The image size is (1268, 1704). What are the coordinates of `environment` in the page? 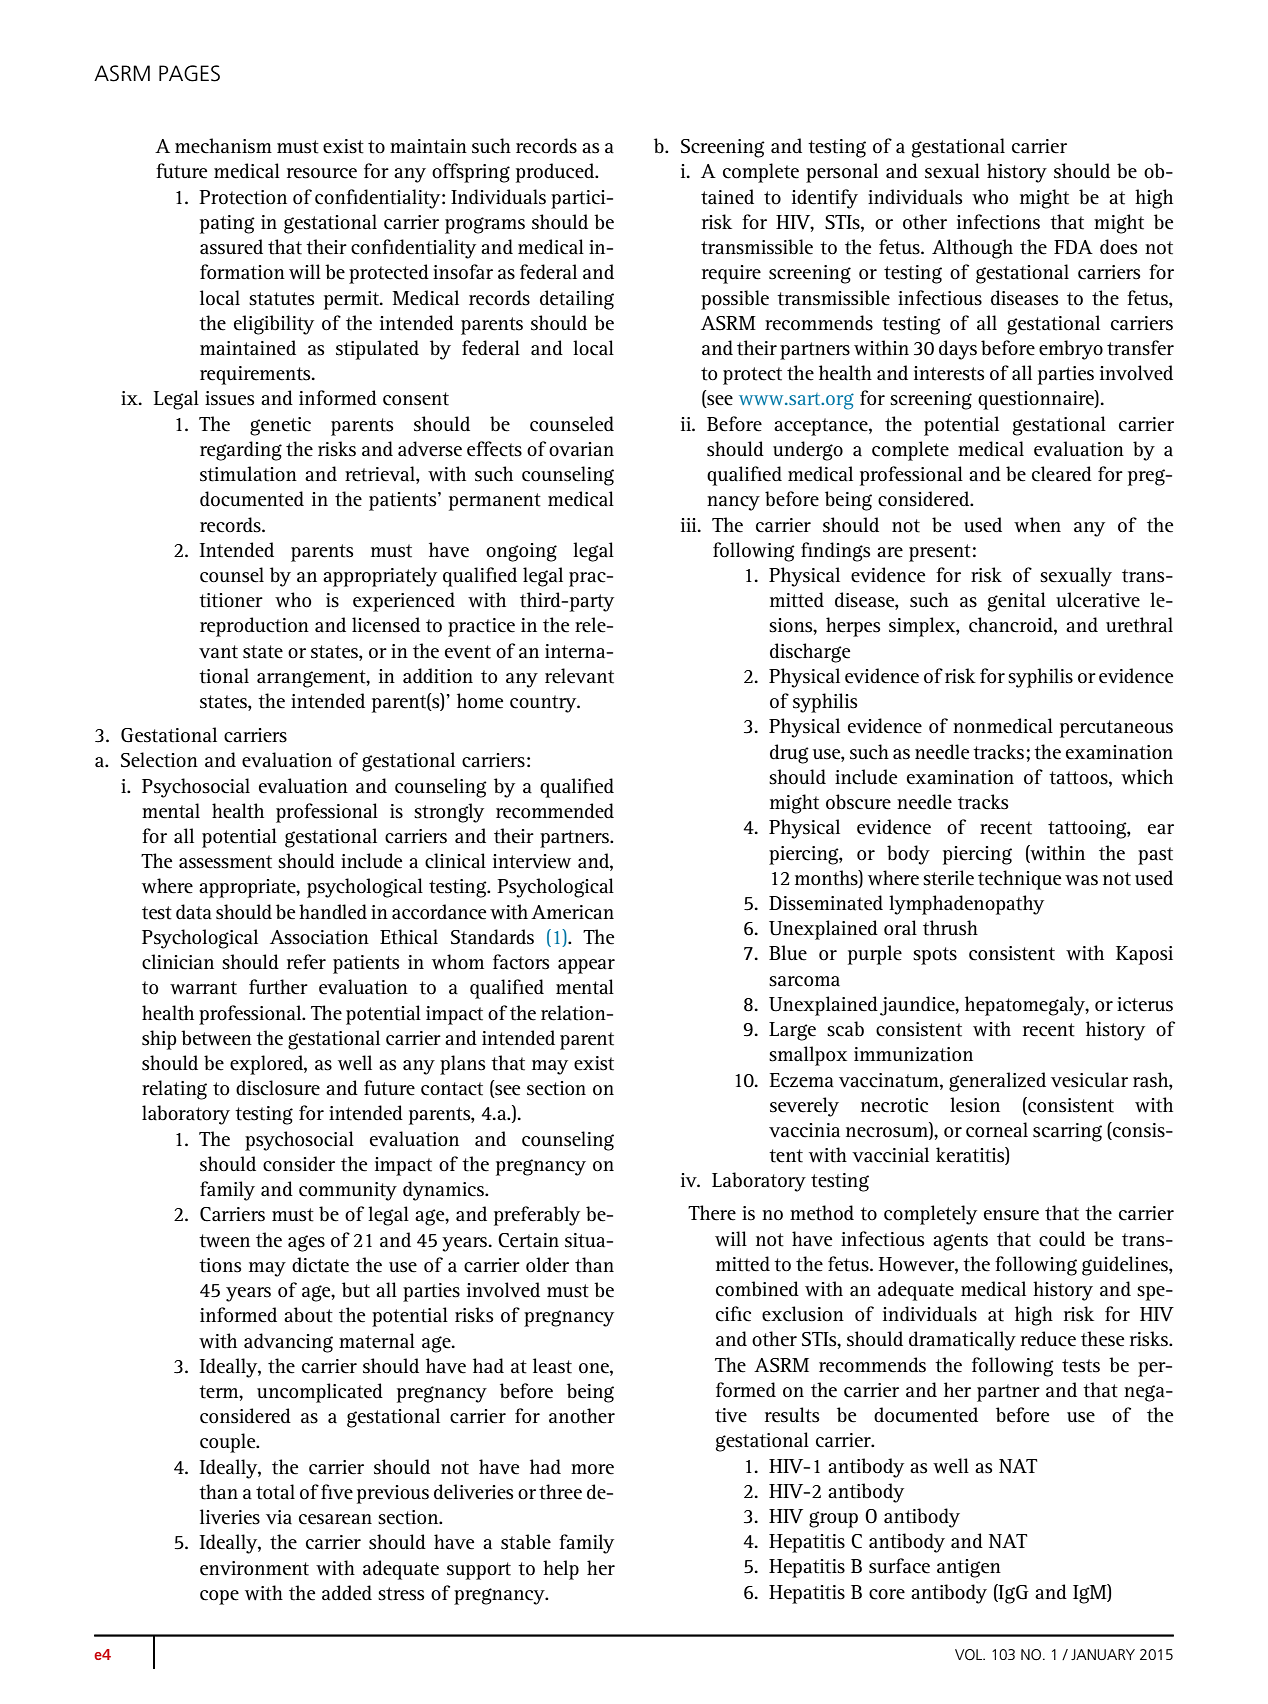 It's located at (254, 1568).
